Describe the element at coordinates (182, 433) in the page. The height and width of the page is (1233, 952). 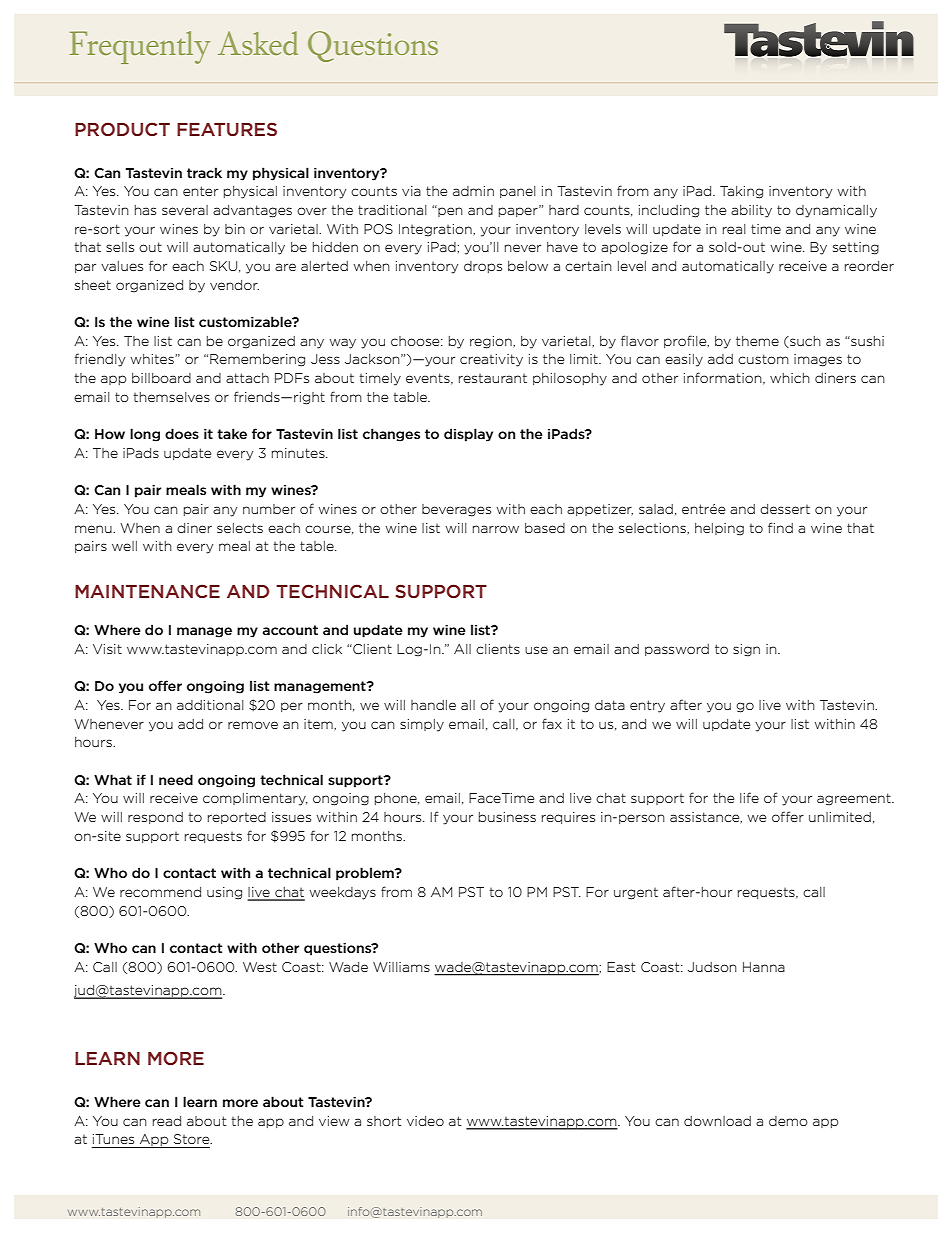
I see `does` at that location.
